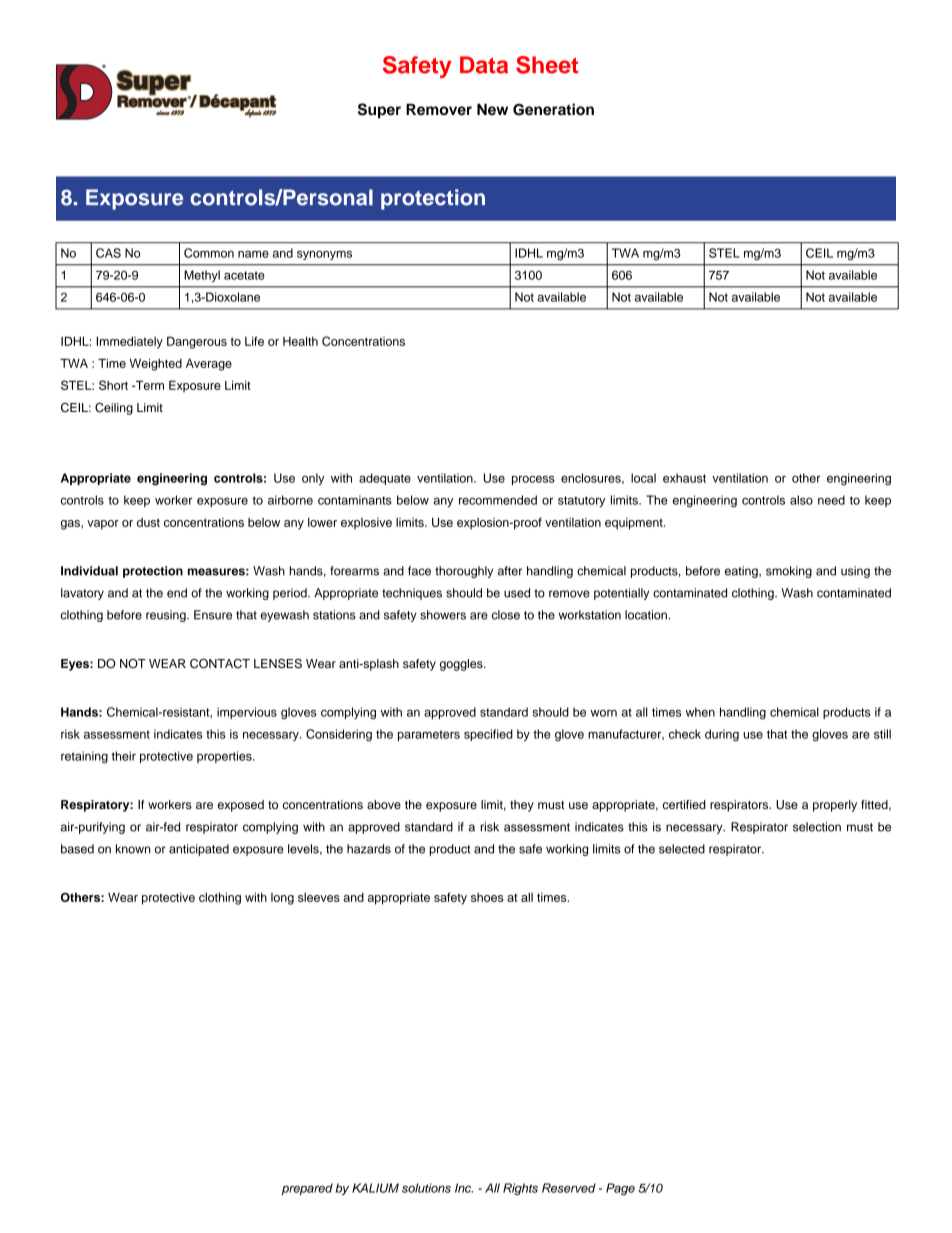 This image has width=952, height=1233. Describe the element at coordinates (553, 109) in the image. I see `Generation` at that location.
